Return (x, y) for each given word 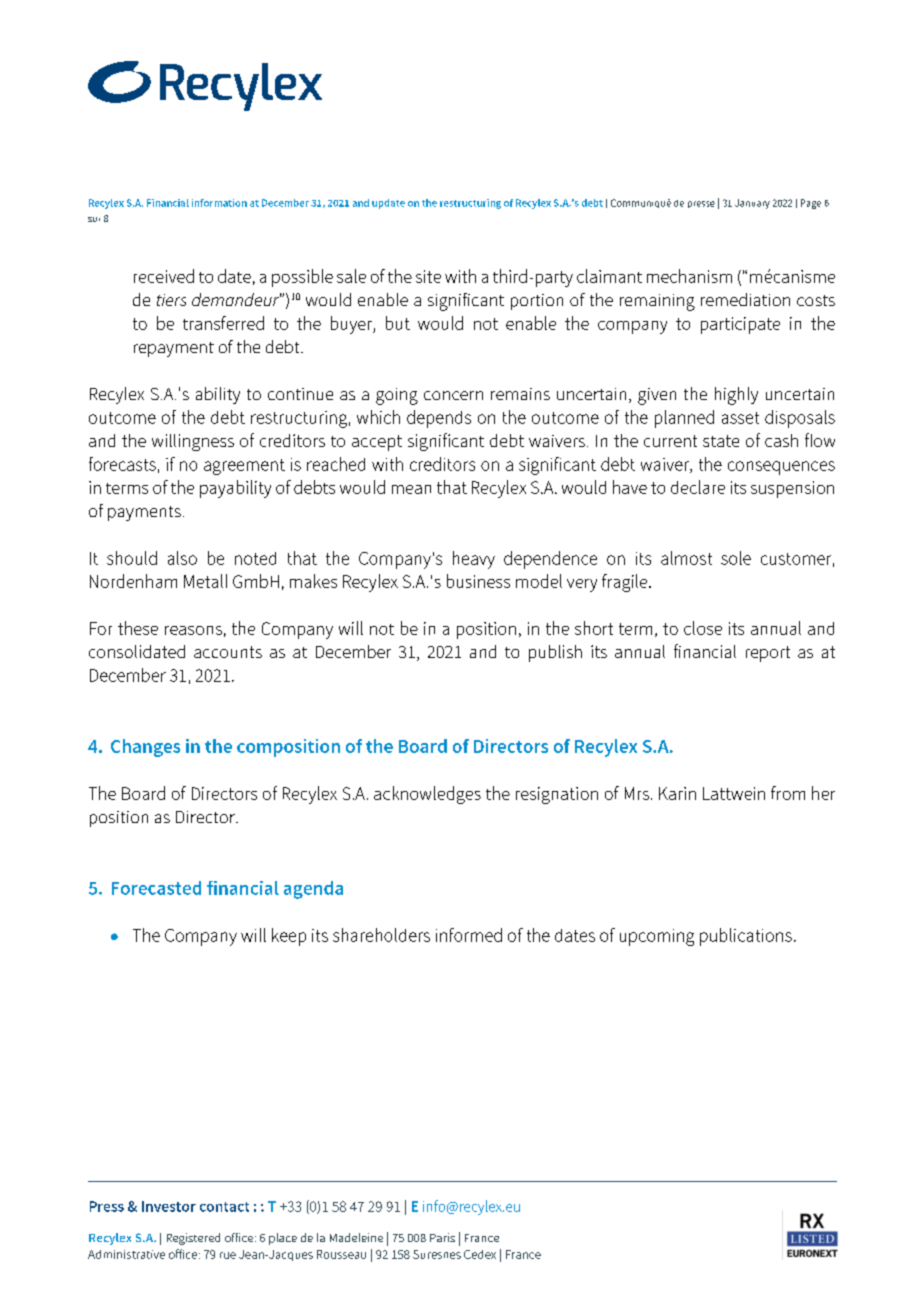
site (428, 276)
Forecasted (156, 888)
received (164, 276)
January (752, 204)
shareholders (381, 935)
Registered (193, 1239)
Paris (442, 1237)
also (182, 558)
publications (746, 937)
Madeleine (356, 1237)
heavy (474, 560)
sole (736, 558)
